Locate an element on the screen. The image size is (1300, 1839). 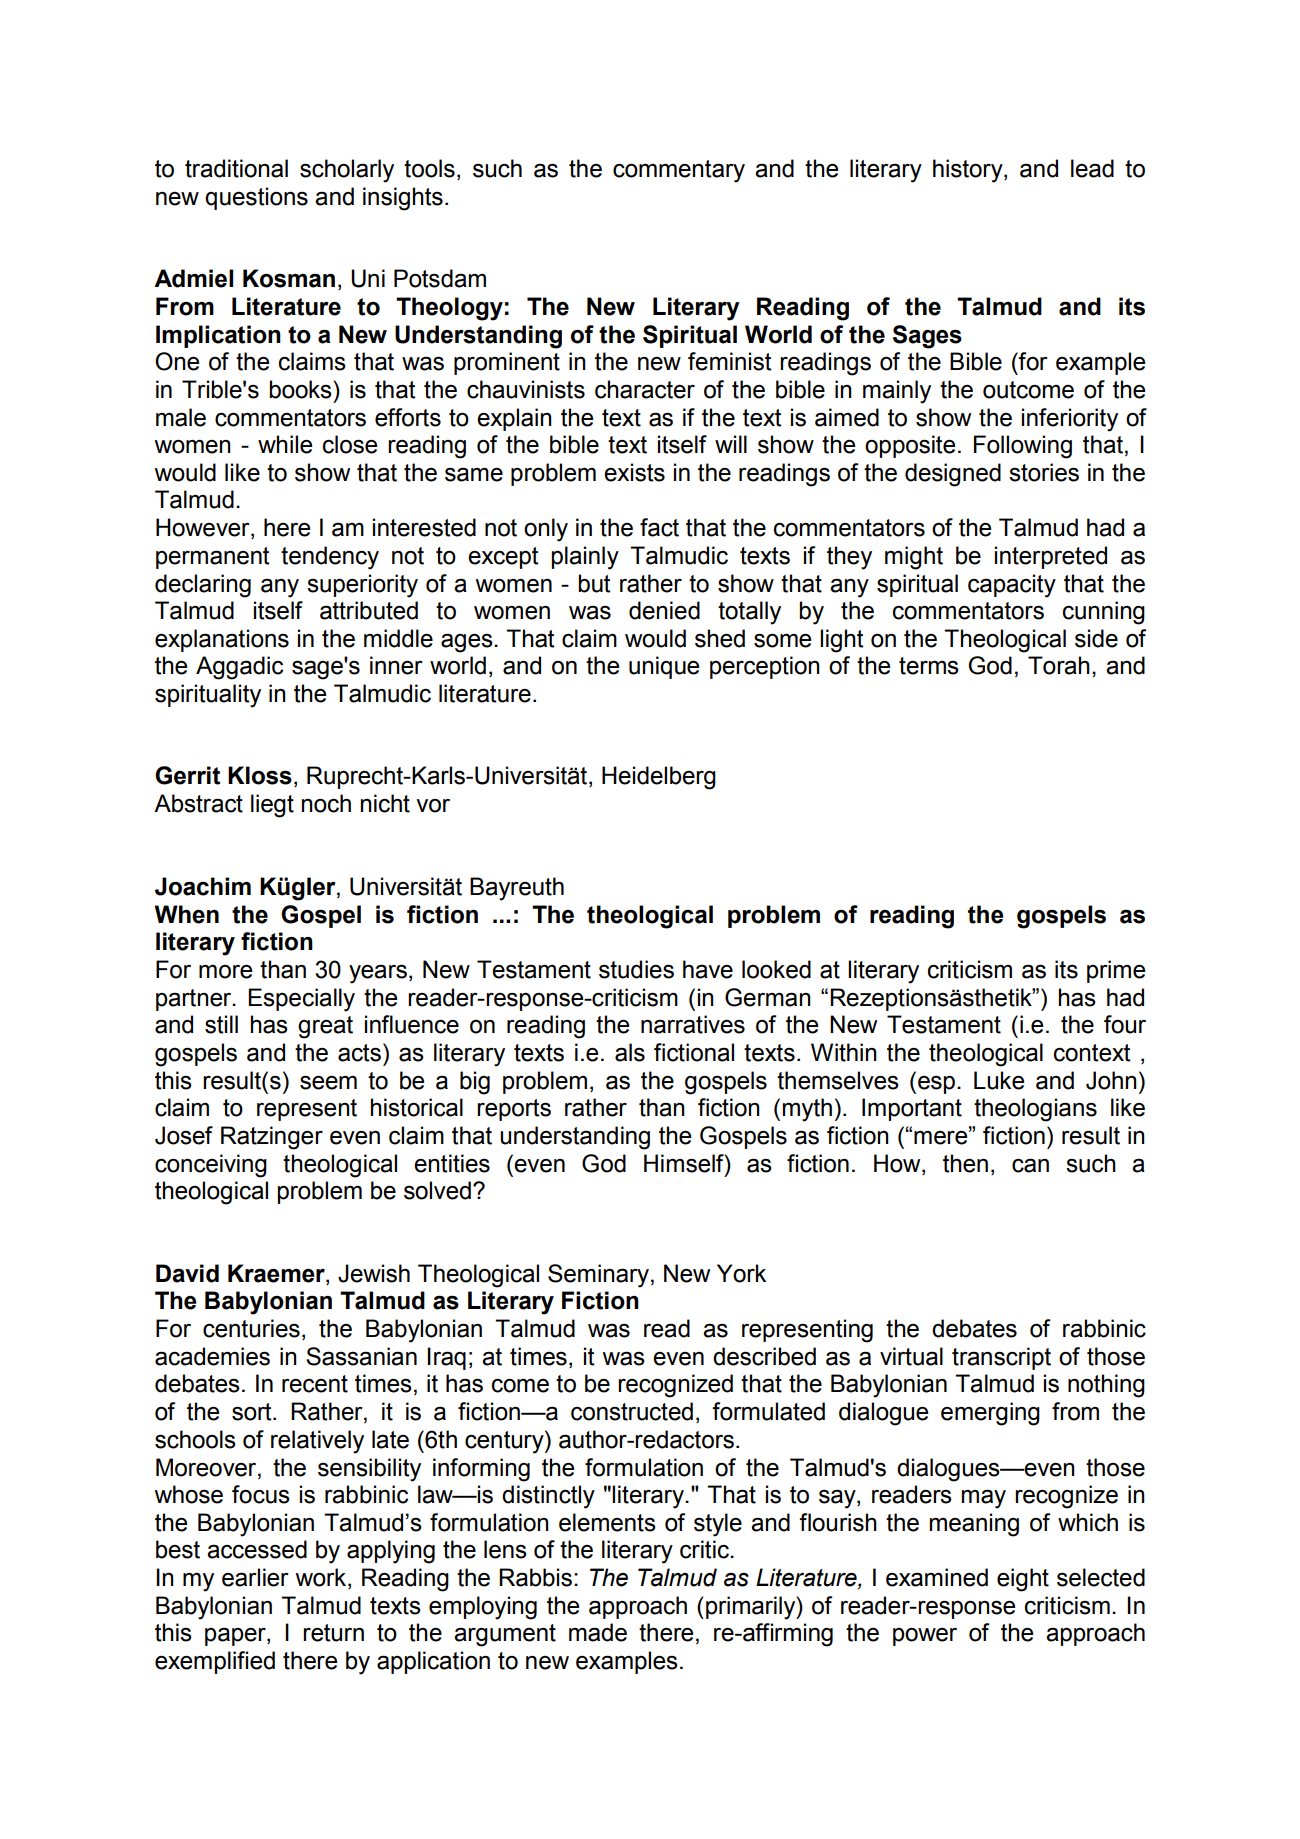
Torah is located at coordinates (1059, 665).
